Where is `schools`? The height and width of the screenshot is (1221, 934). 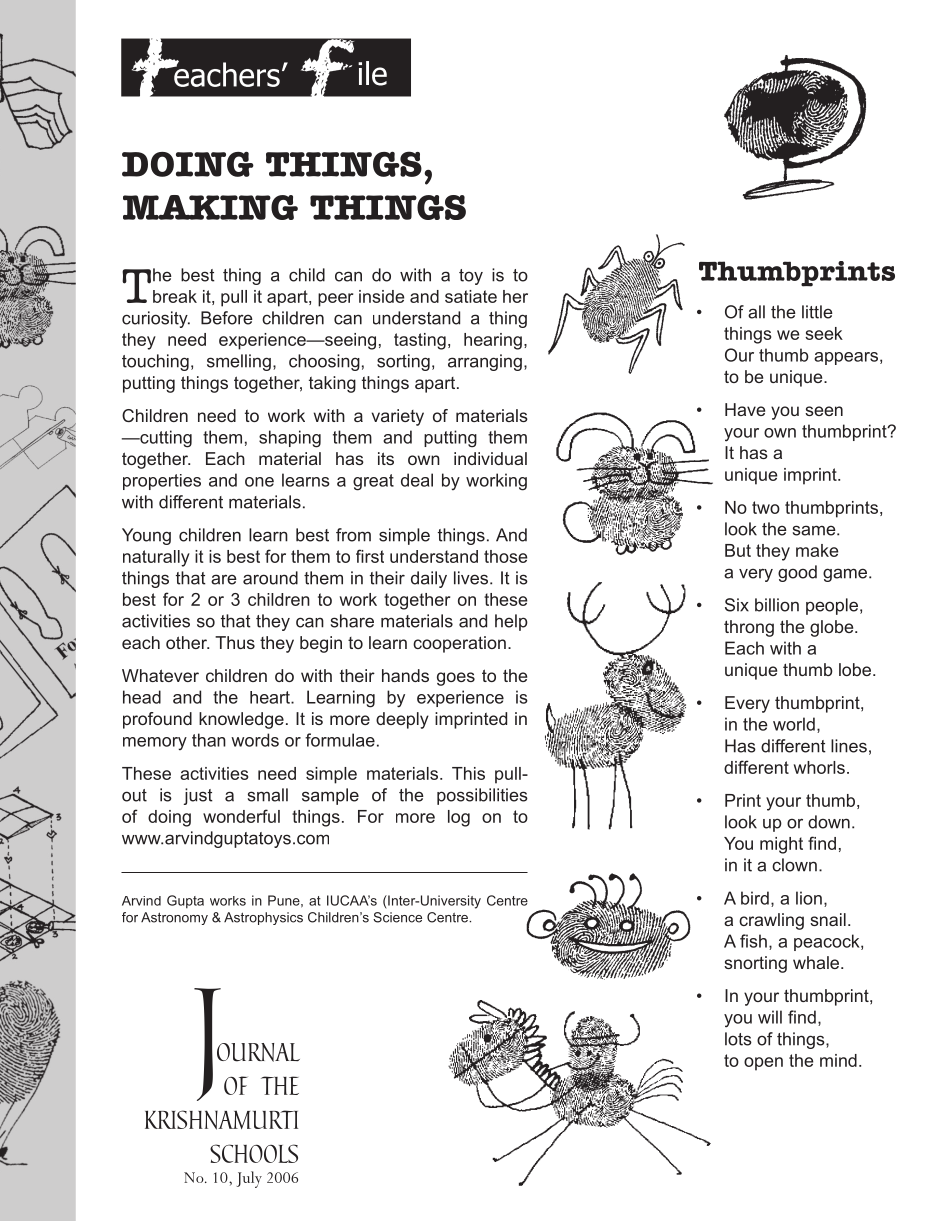 schools is located at coordinates (254, 1153).
